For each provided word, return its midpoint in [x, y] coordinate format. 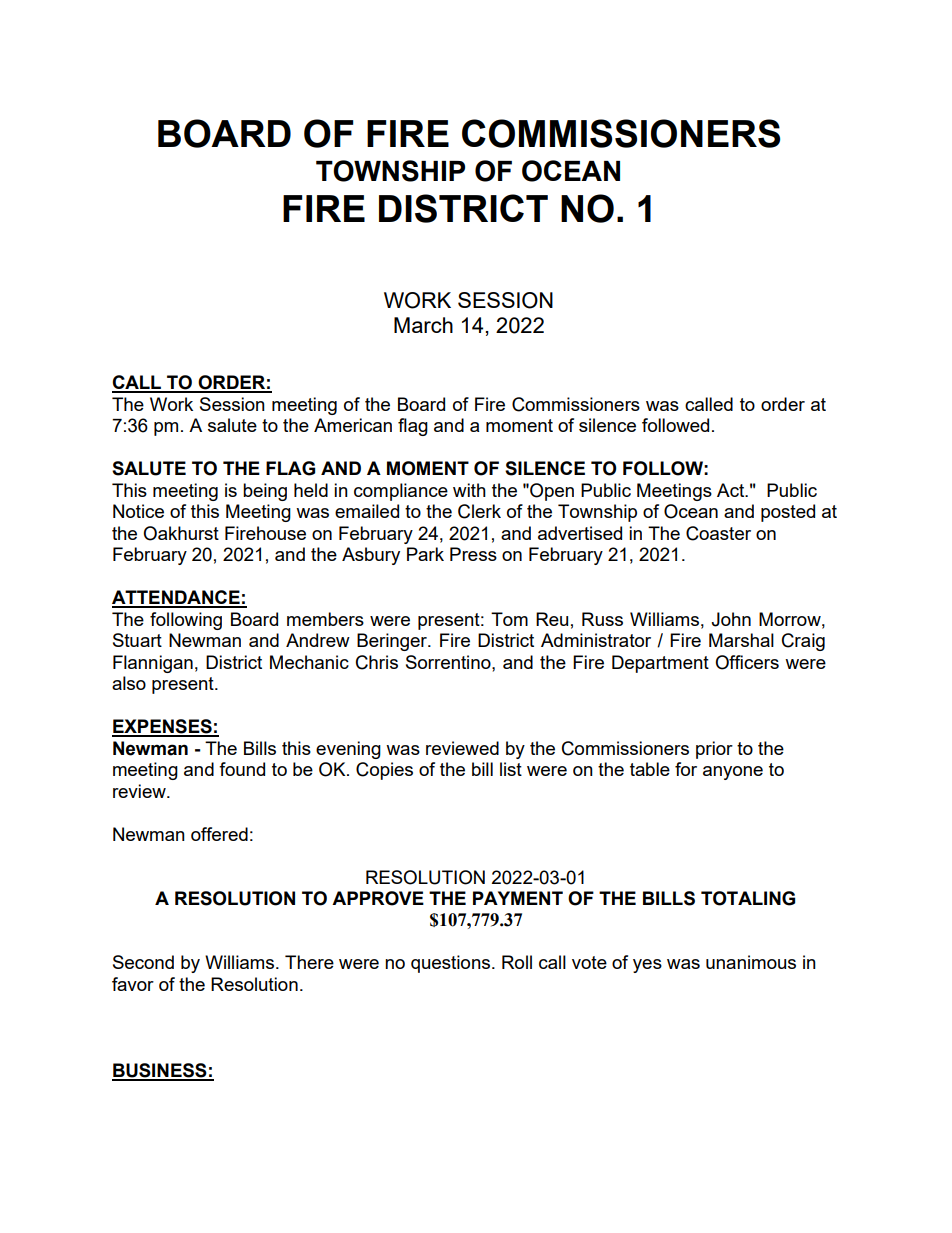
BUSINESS [160, 1071]
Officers [747, 662]
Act [732, 490]
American [353, 425]
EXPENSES [163, 727]
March [423, 325]
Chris [377, 662]
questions [450, 964]
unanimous [751, 962]
